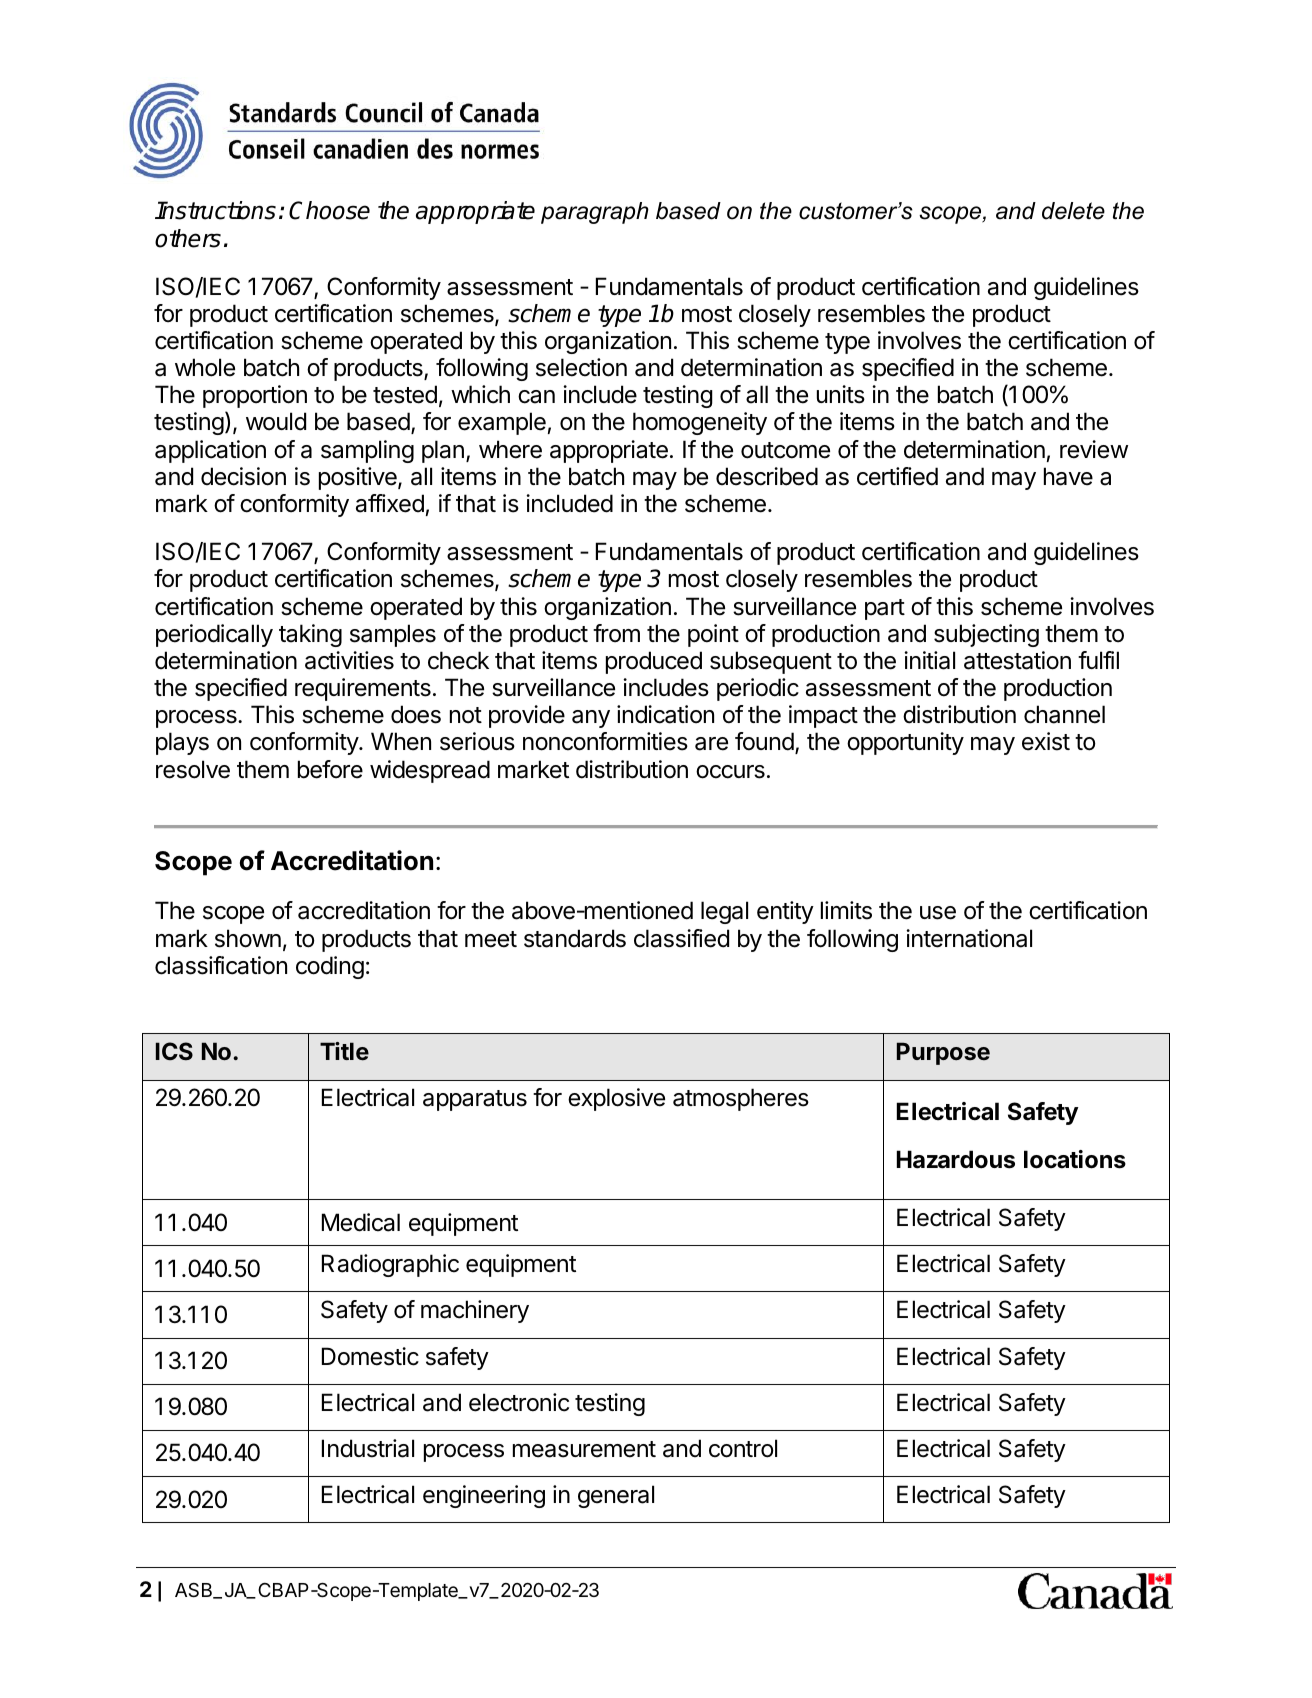  Describe the element at coordinates (368, 1448) in the image. I see `Industrial` at that location.
